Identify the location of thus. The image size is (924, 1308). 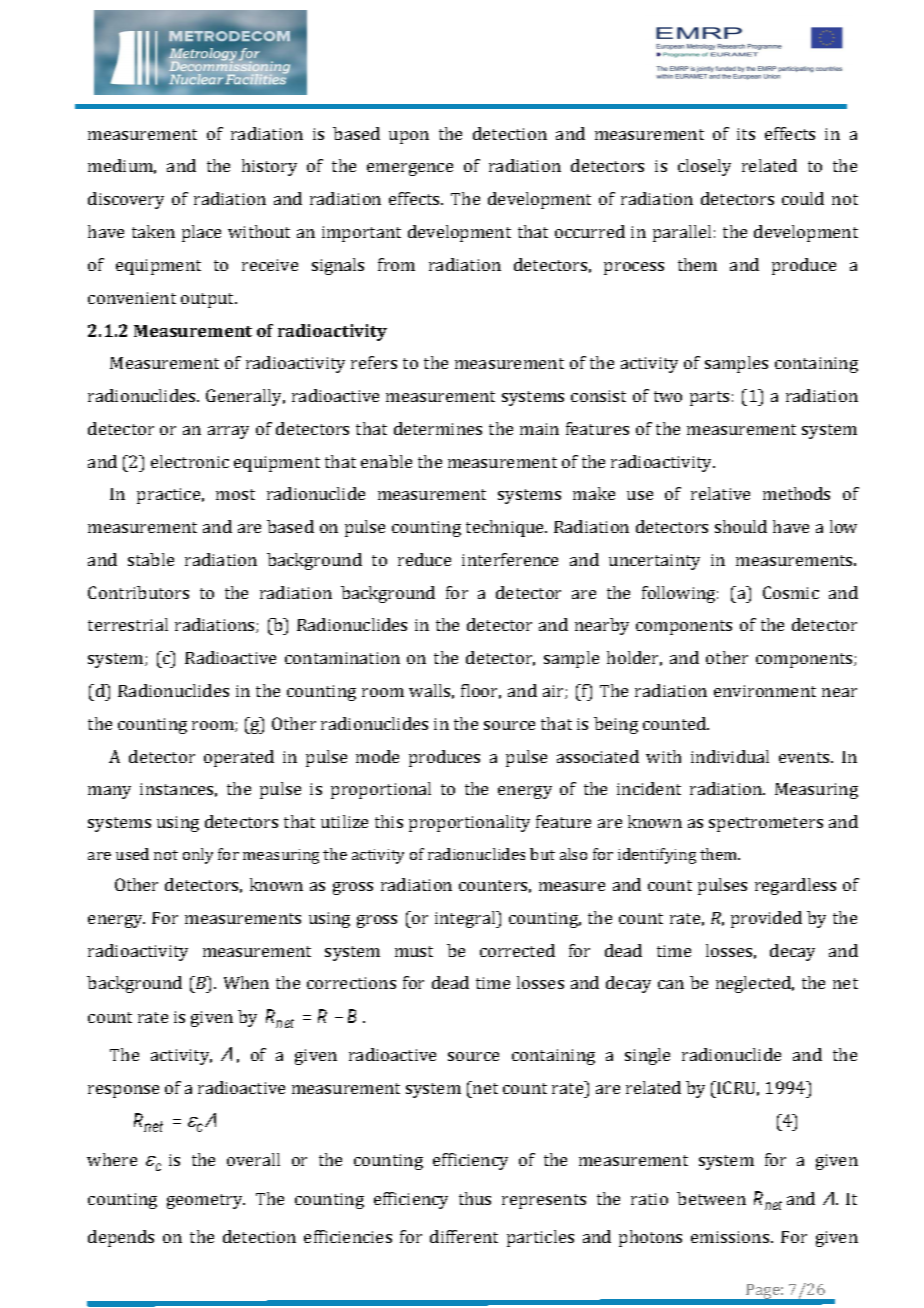
(475, 1198).
